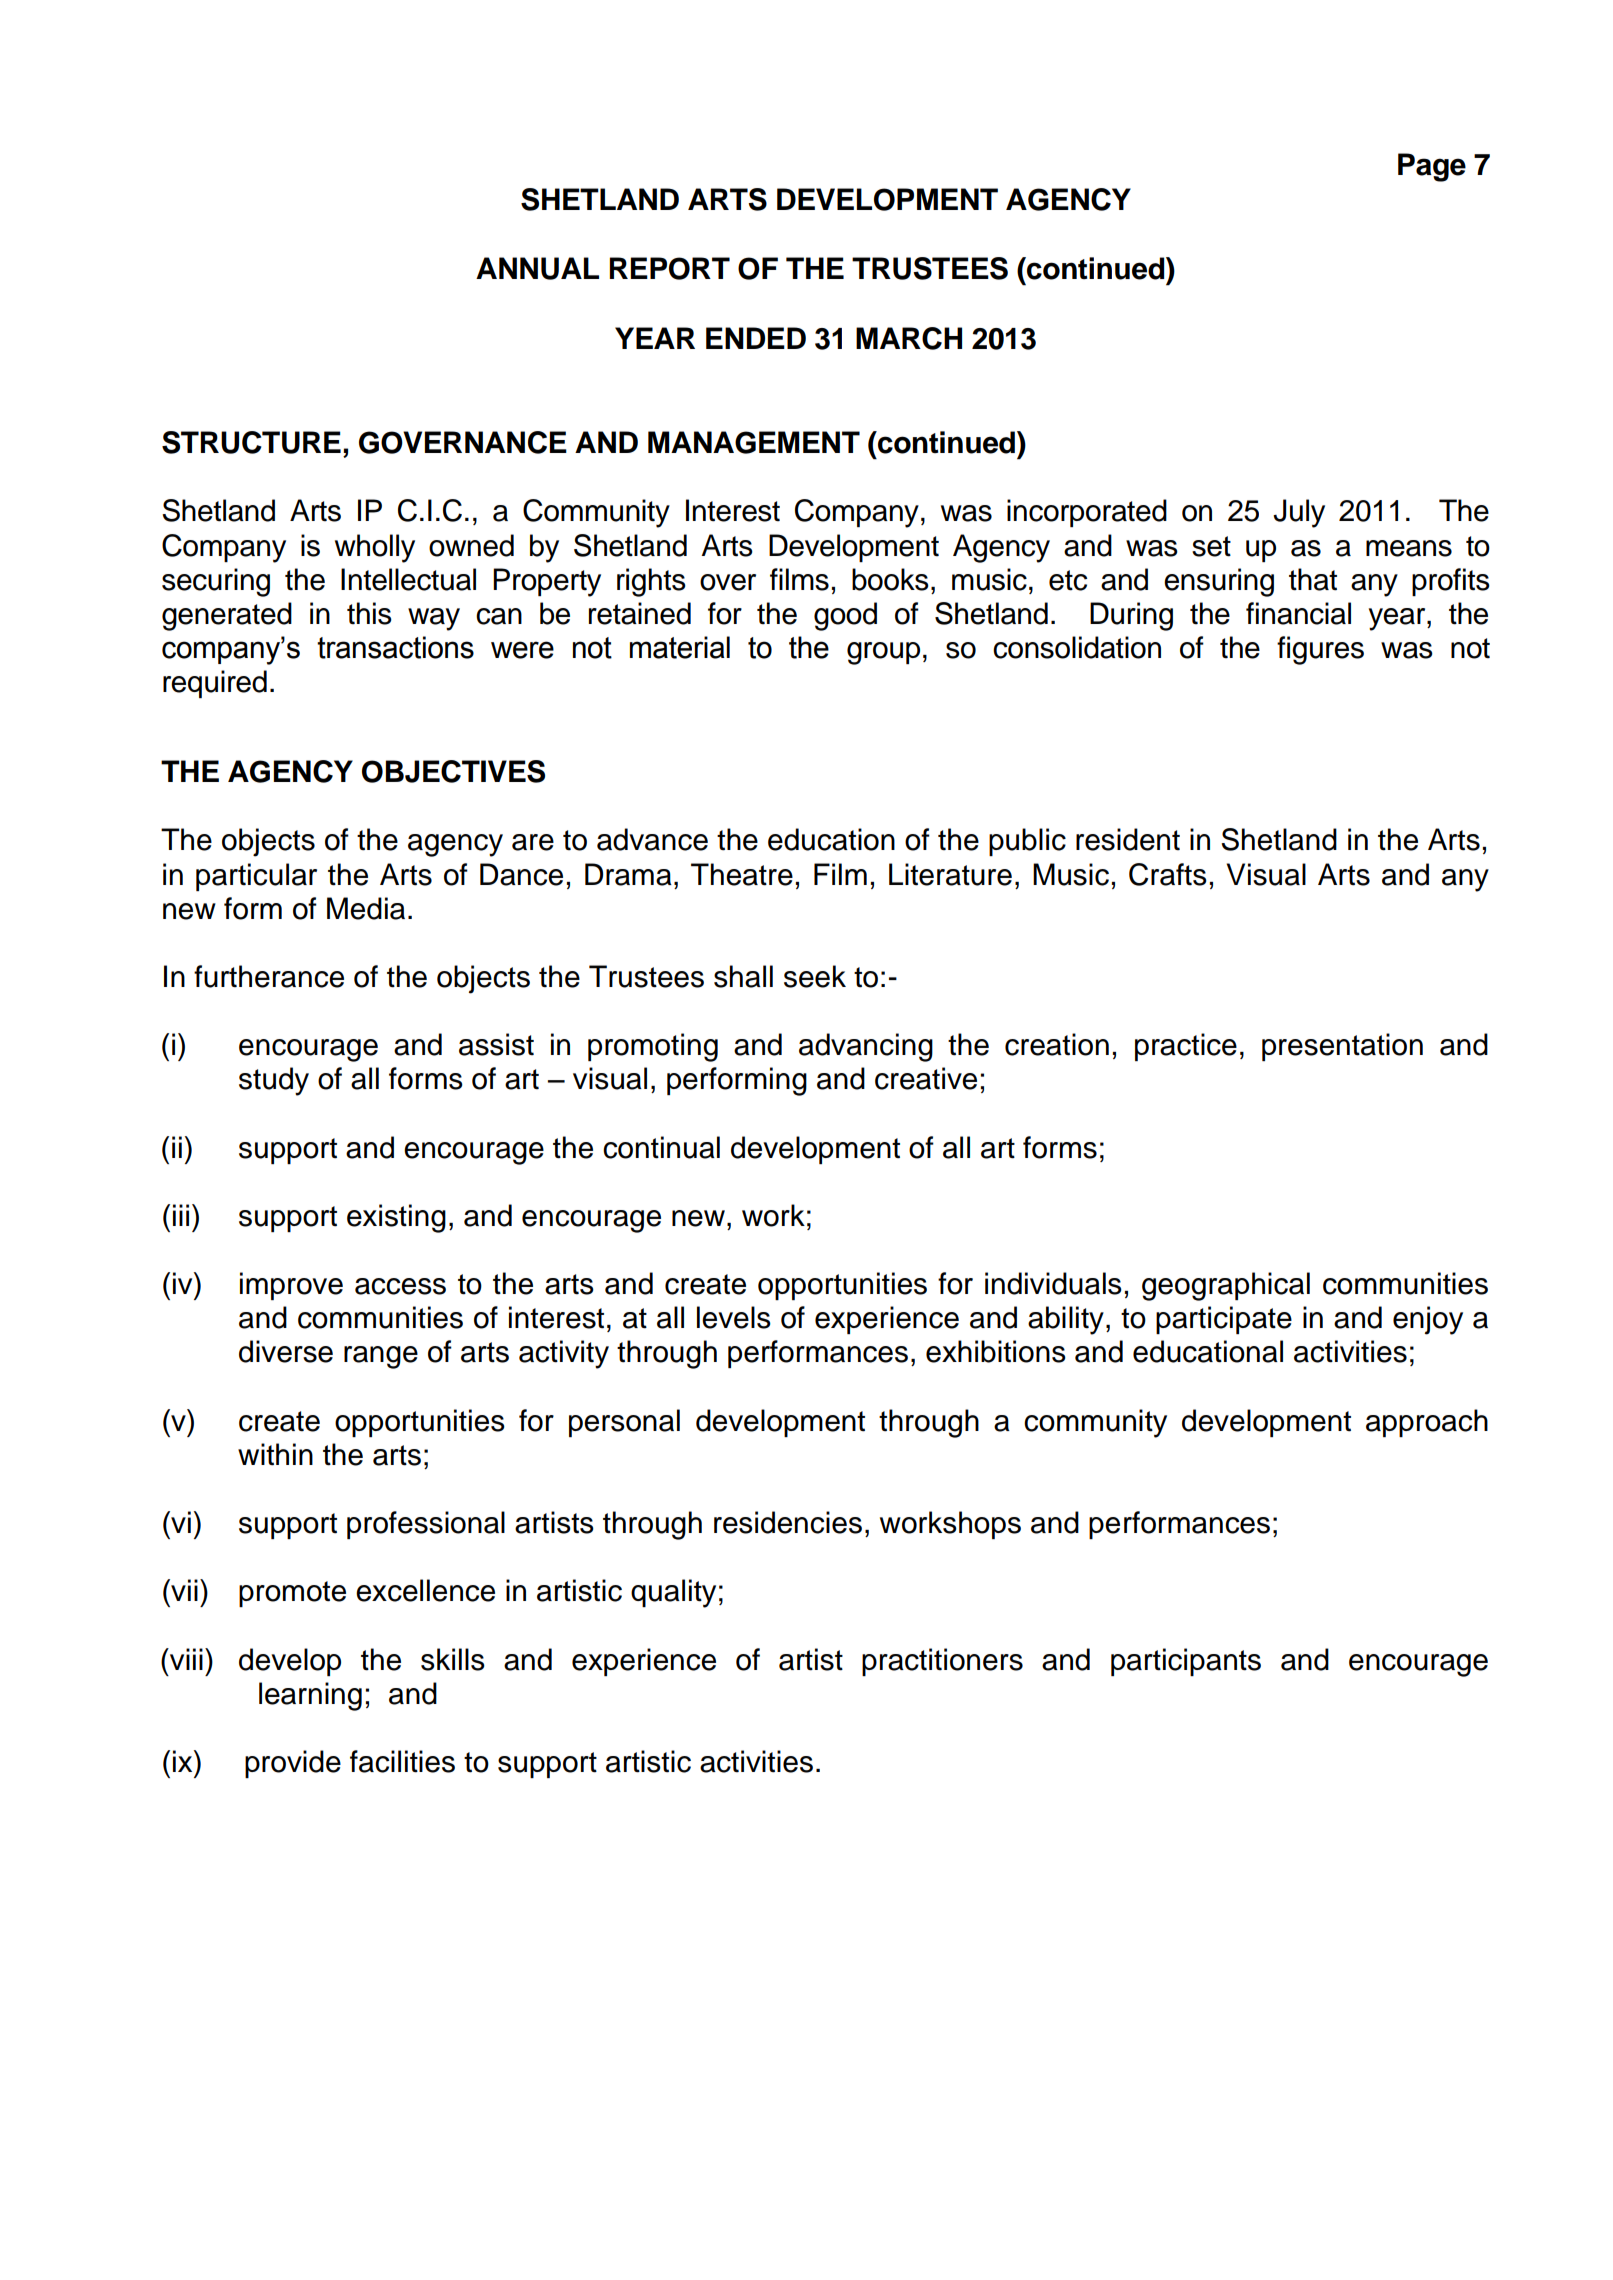 The image size is (1613, 2280). What do you see at coordinates (1432, 167) in the screenshot?
I see `Page` at bounding box center [1432, 167].
